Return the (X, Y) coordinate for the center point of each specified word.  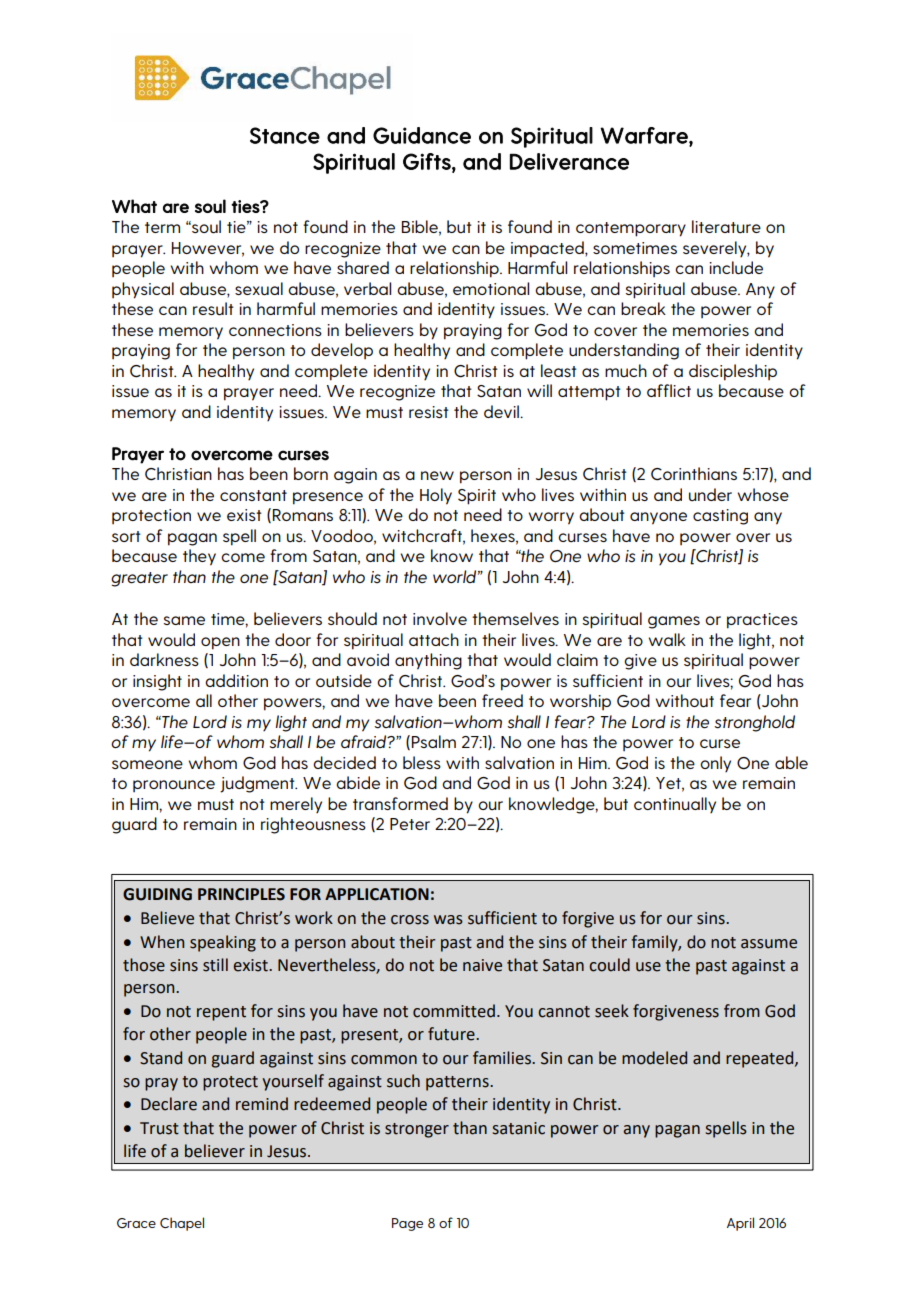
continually (675, 805)
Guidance (422, 135)
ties (246, 206)
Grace (136, 1223)
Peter (410, 824)
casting (720, 517)
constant (253, 495)
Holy (436, 496)
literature (726, 226)
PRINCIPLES (241, 894)
